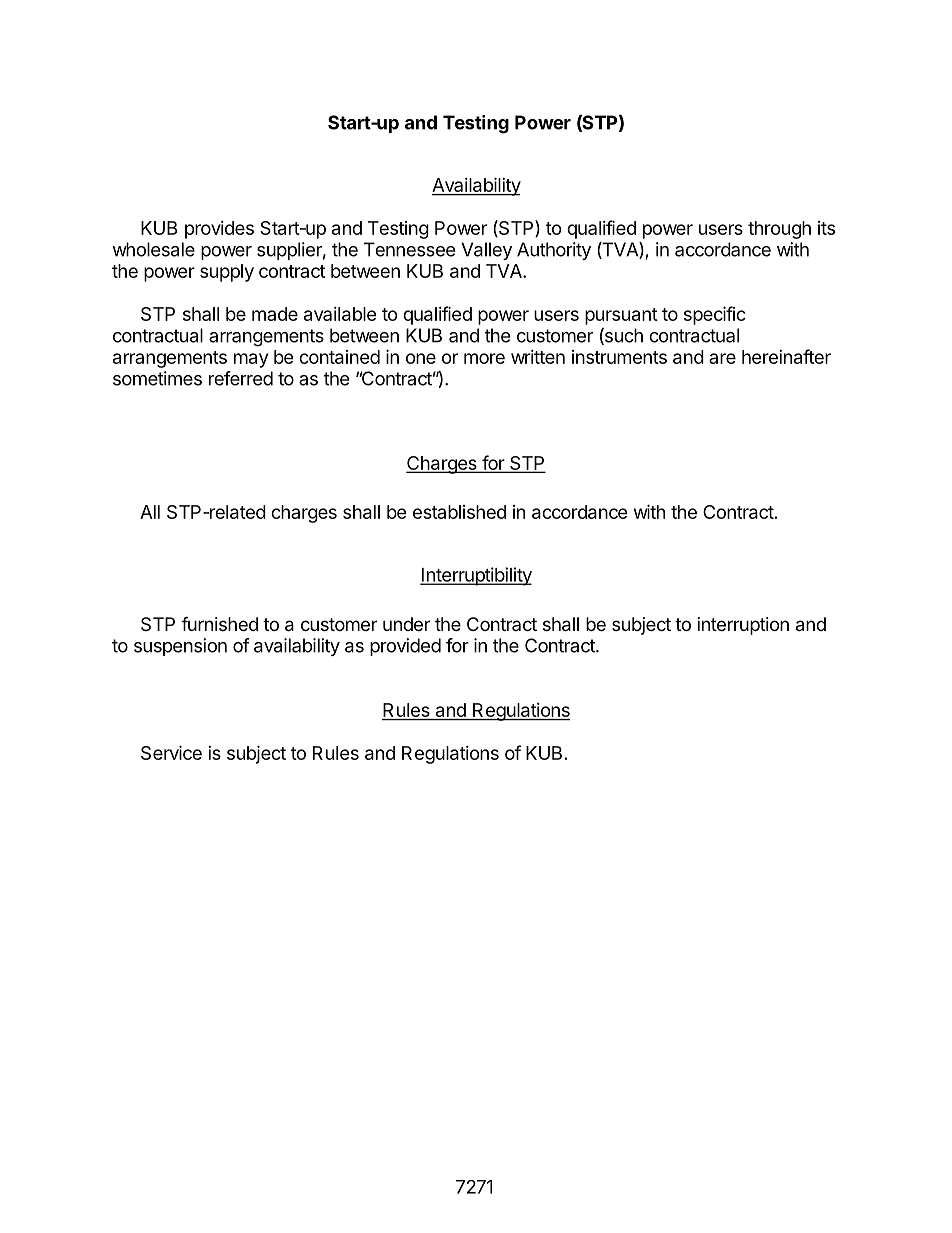  I want to click on under, so click(406, 624).
